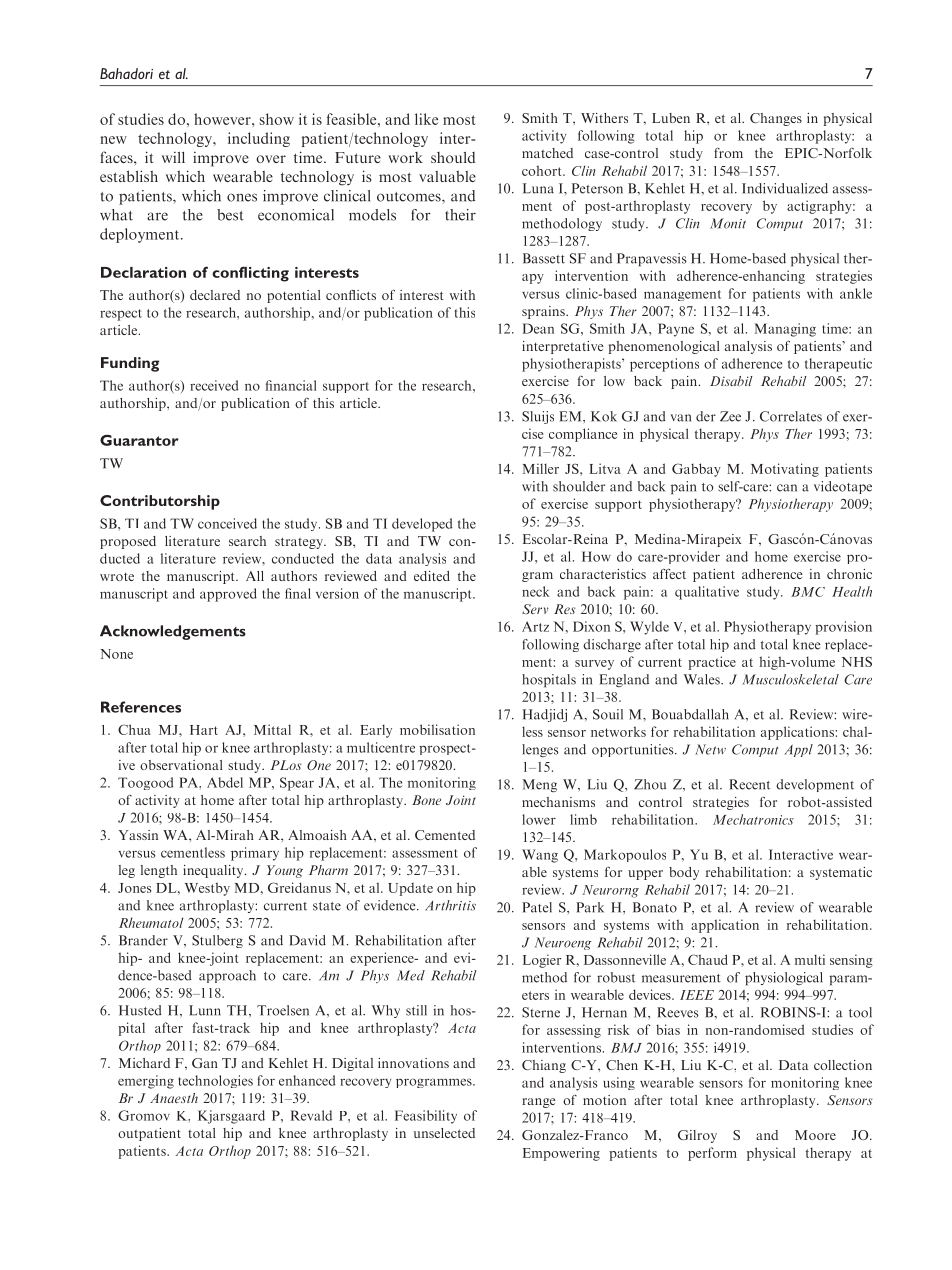 This document has width=952, height=1270. Describe the element at coordinates (547, 153) in the document. I see `matched` at that location.
